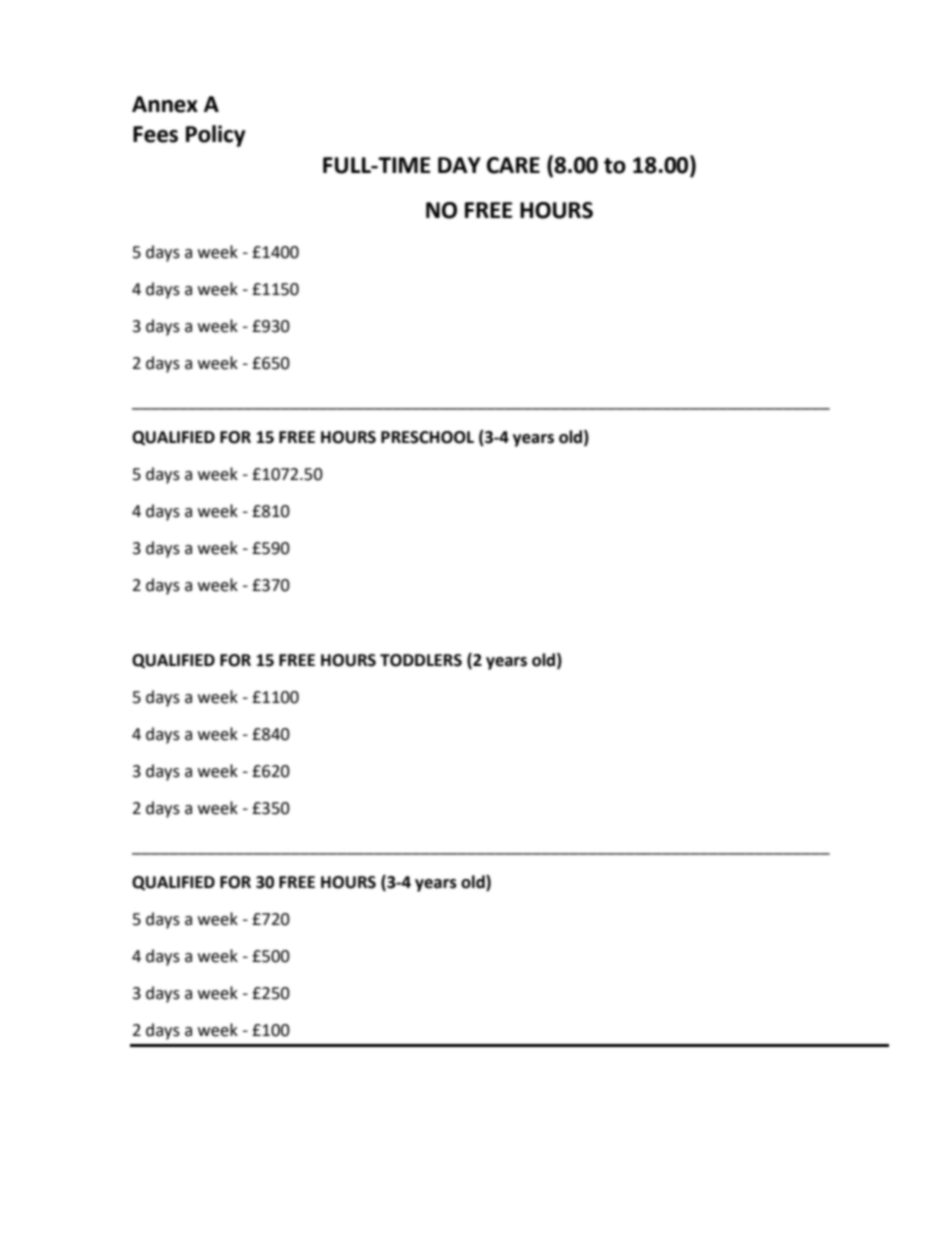  What do you see at coordinates (421, 660) in the page?
I see `TODDLERS` at bounding box center [421, 660].
